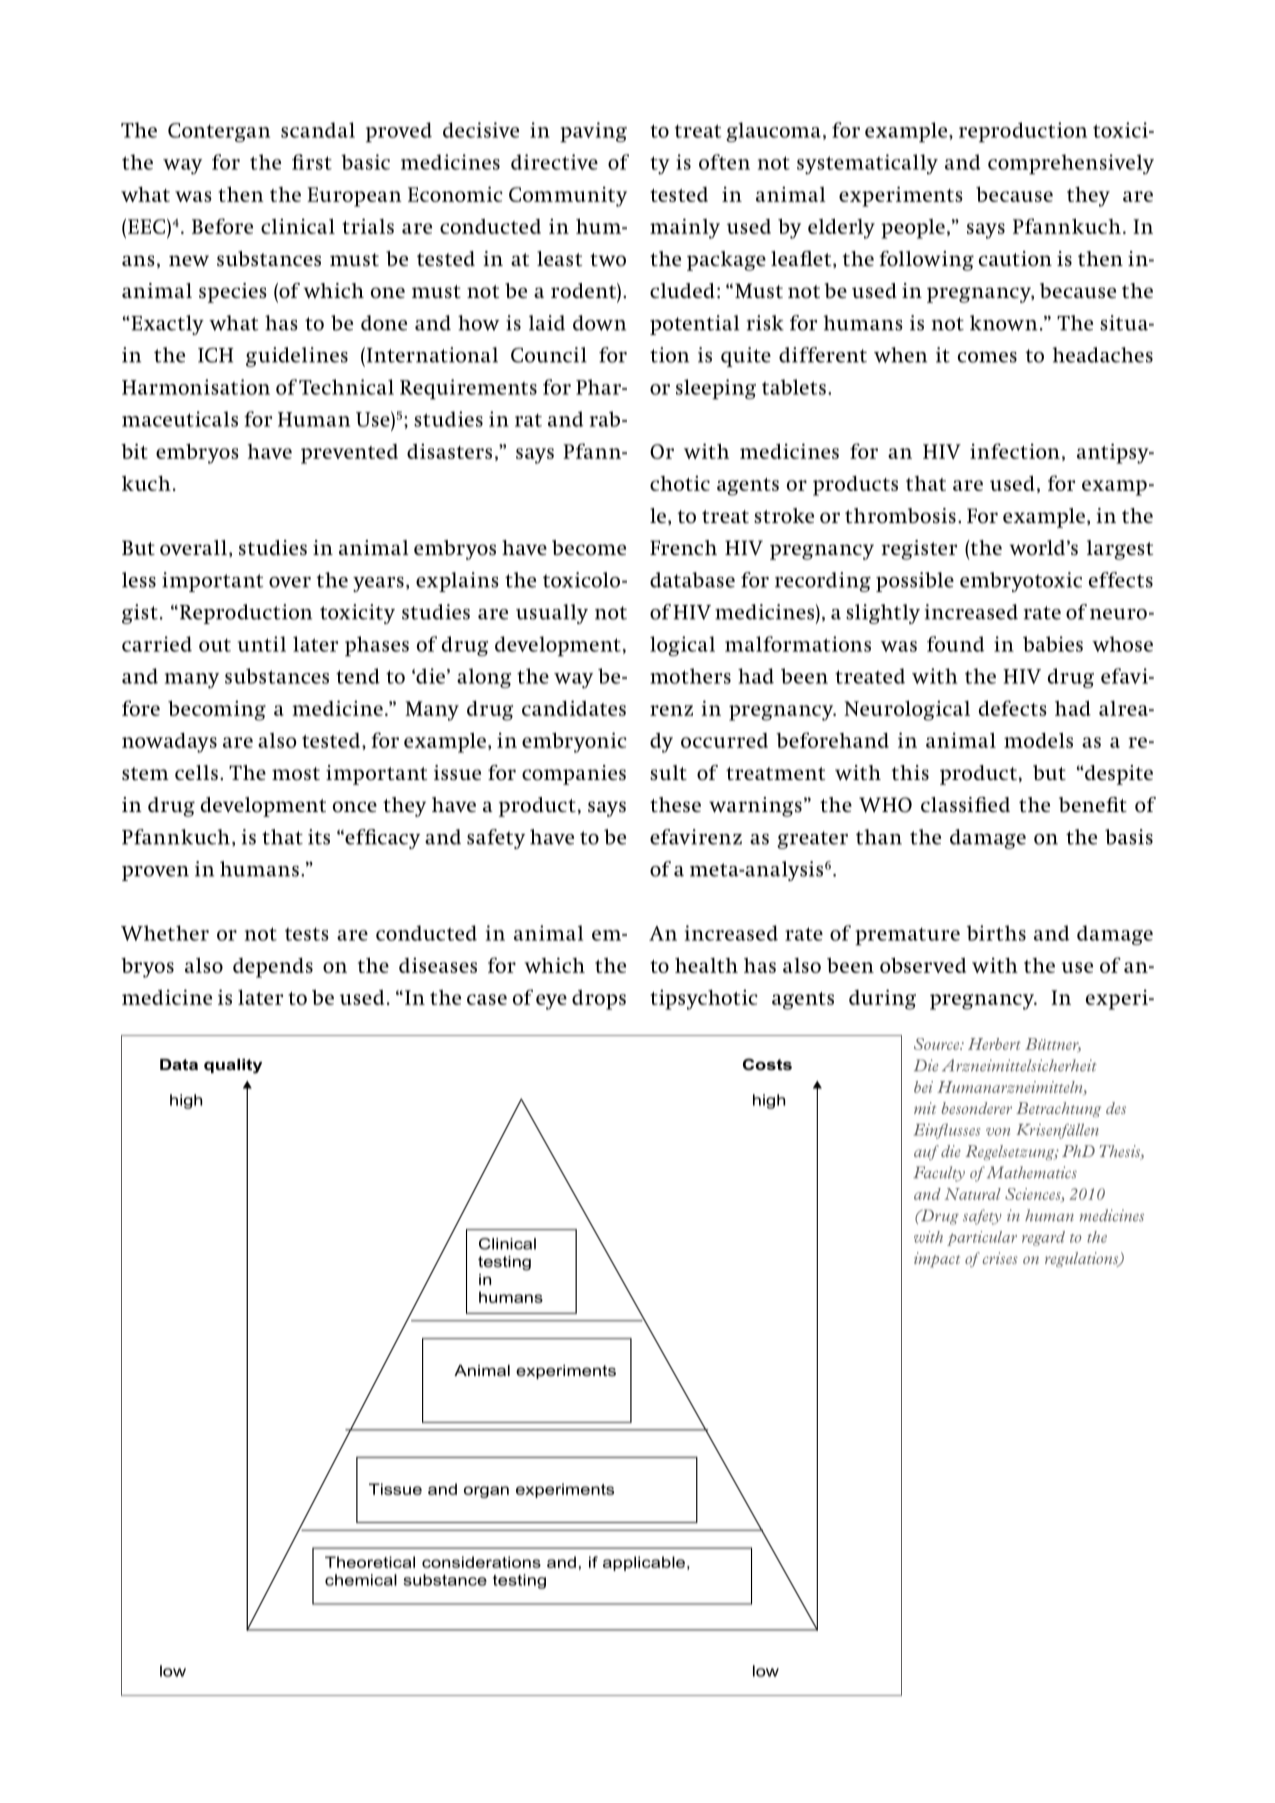  I want to click on Theoretical, so click(370, 1562).
